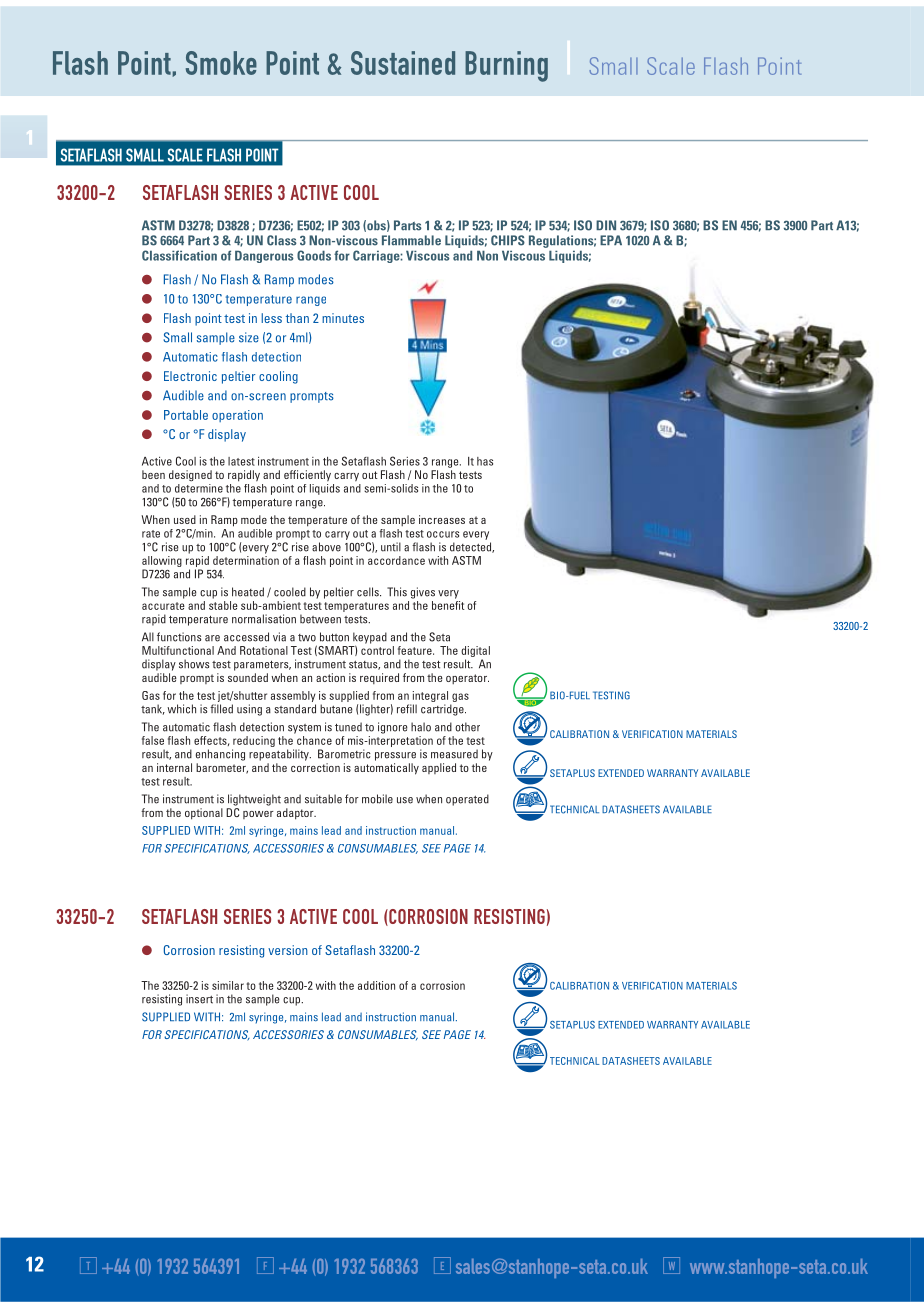  What do you see at coordinates (376, 985) in the document?
I see `addition` at bounding box center [376, 985].
